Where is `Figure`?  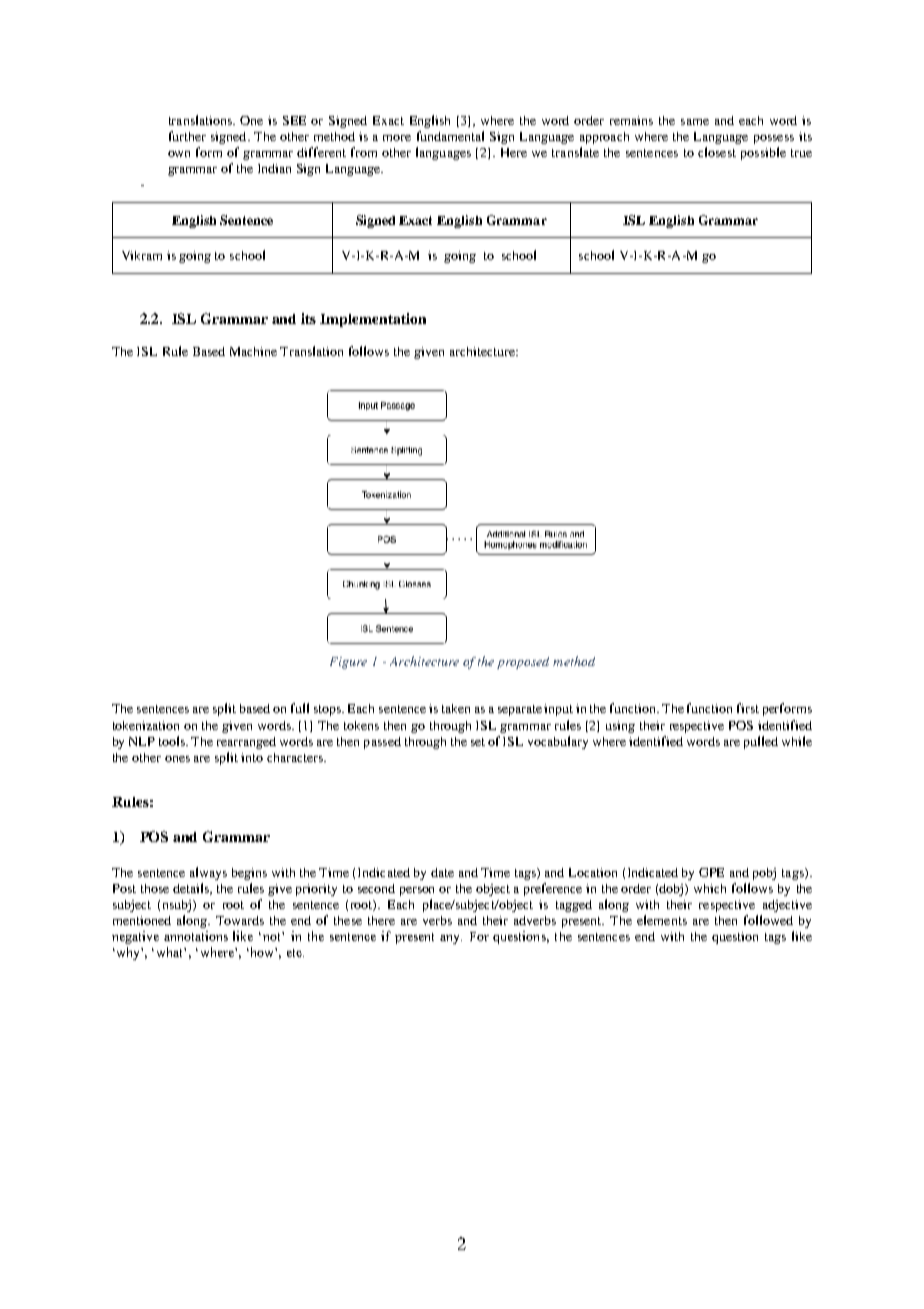
Figure is located at coordinates (348, 663).
